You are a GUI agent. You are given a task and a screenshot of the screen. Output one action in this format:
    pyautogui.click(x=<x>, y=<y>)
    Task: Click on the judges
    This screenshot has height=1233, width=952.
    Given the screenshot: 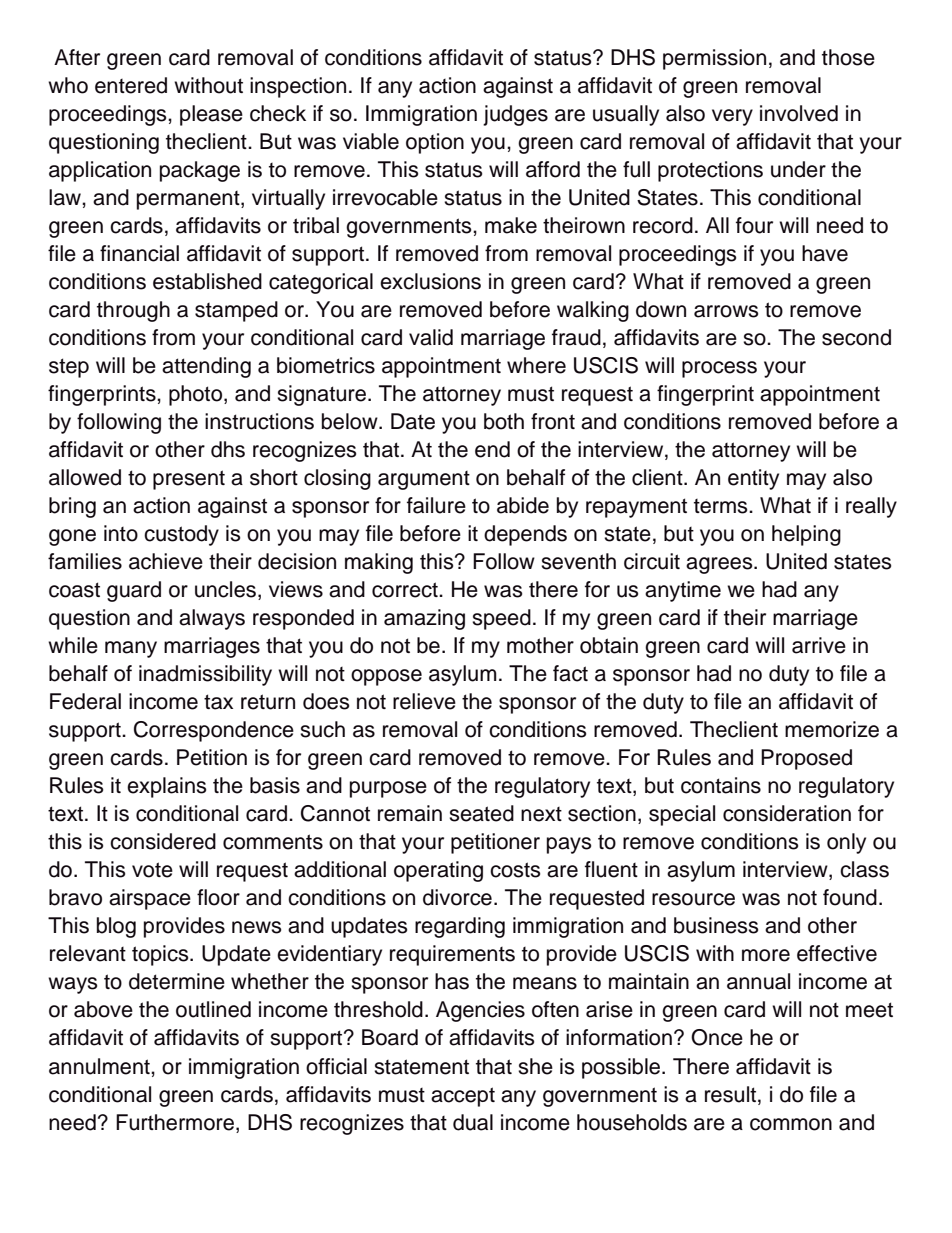 What is the action you would take?
    pyautogui.click(x=515, y=115)
